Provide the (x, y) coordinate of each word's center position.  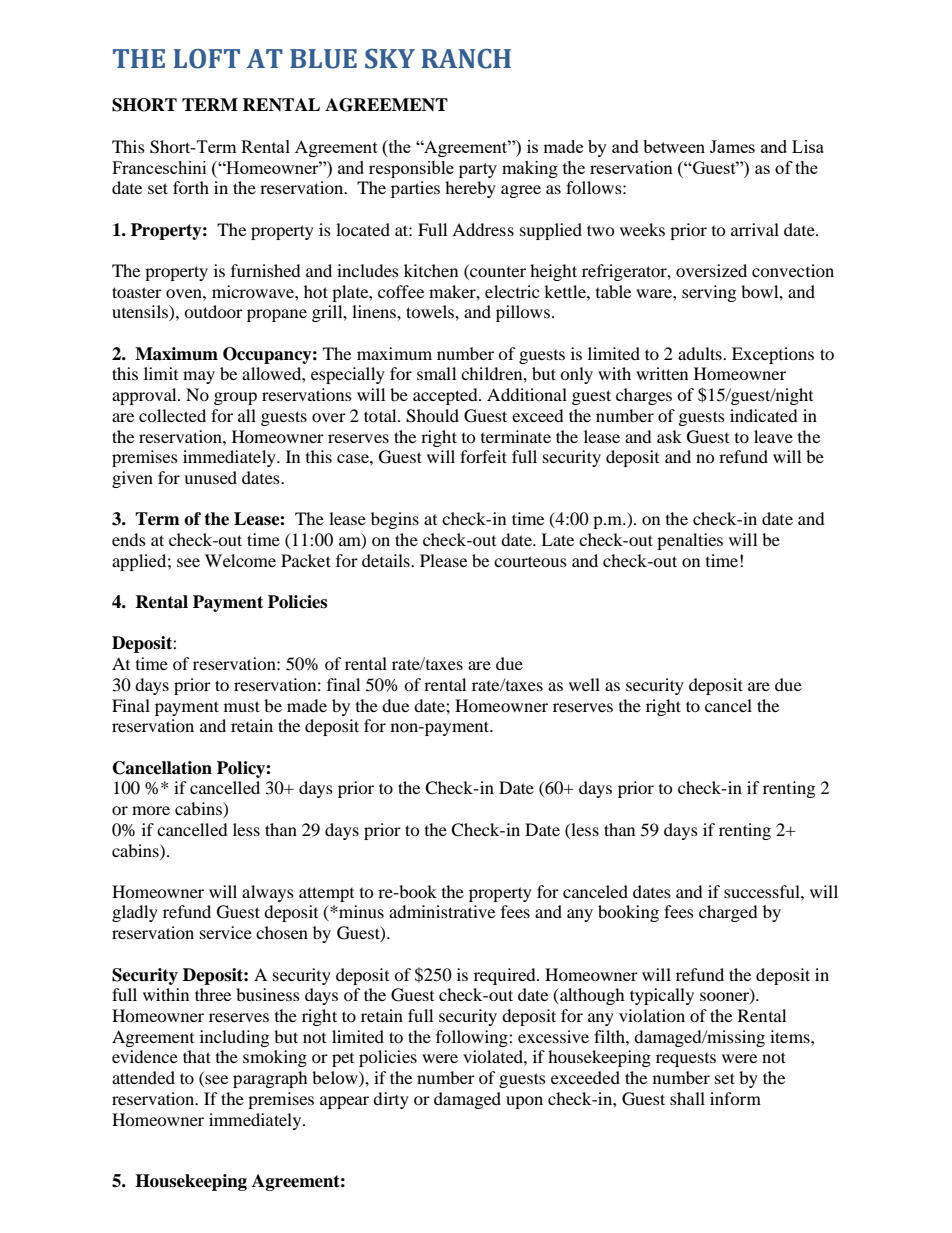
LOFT (206, 59)
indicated (764, 415)
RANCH (466, 59)
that (197, 1056)
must (242, 706)
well (584, 684)
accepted (446, 396)
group (235, 398)
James (732, 146)
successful (763, 891)
